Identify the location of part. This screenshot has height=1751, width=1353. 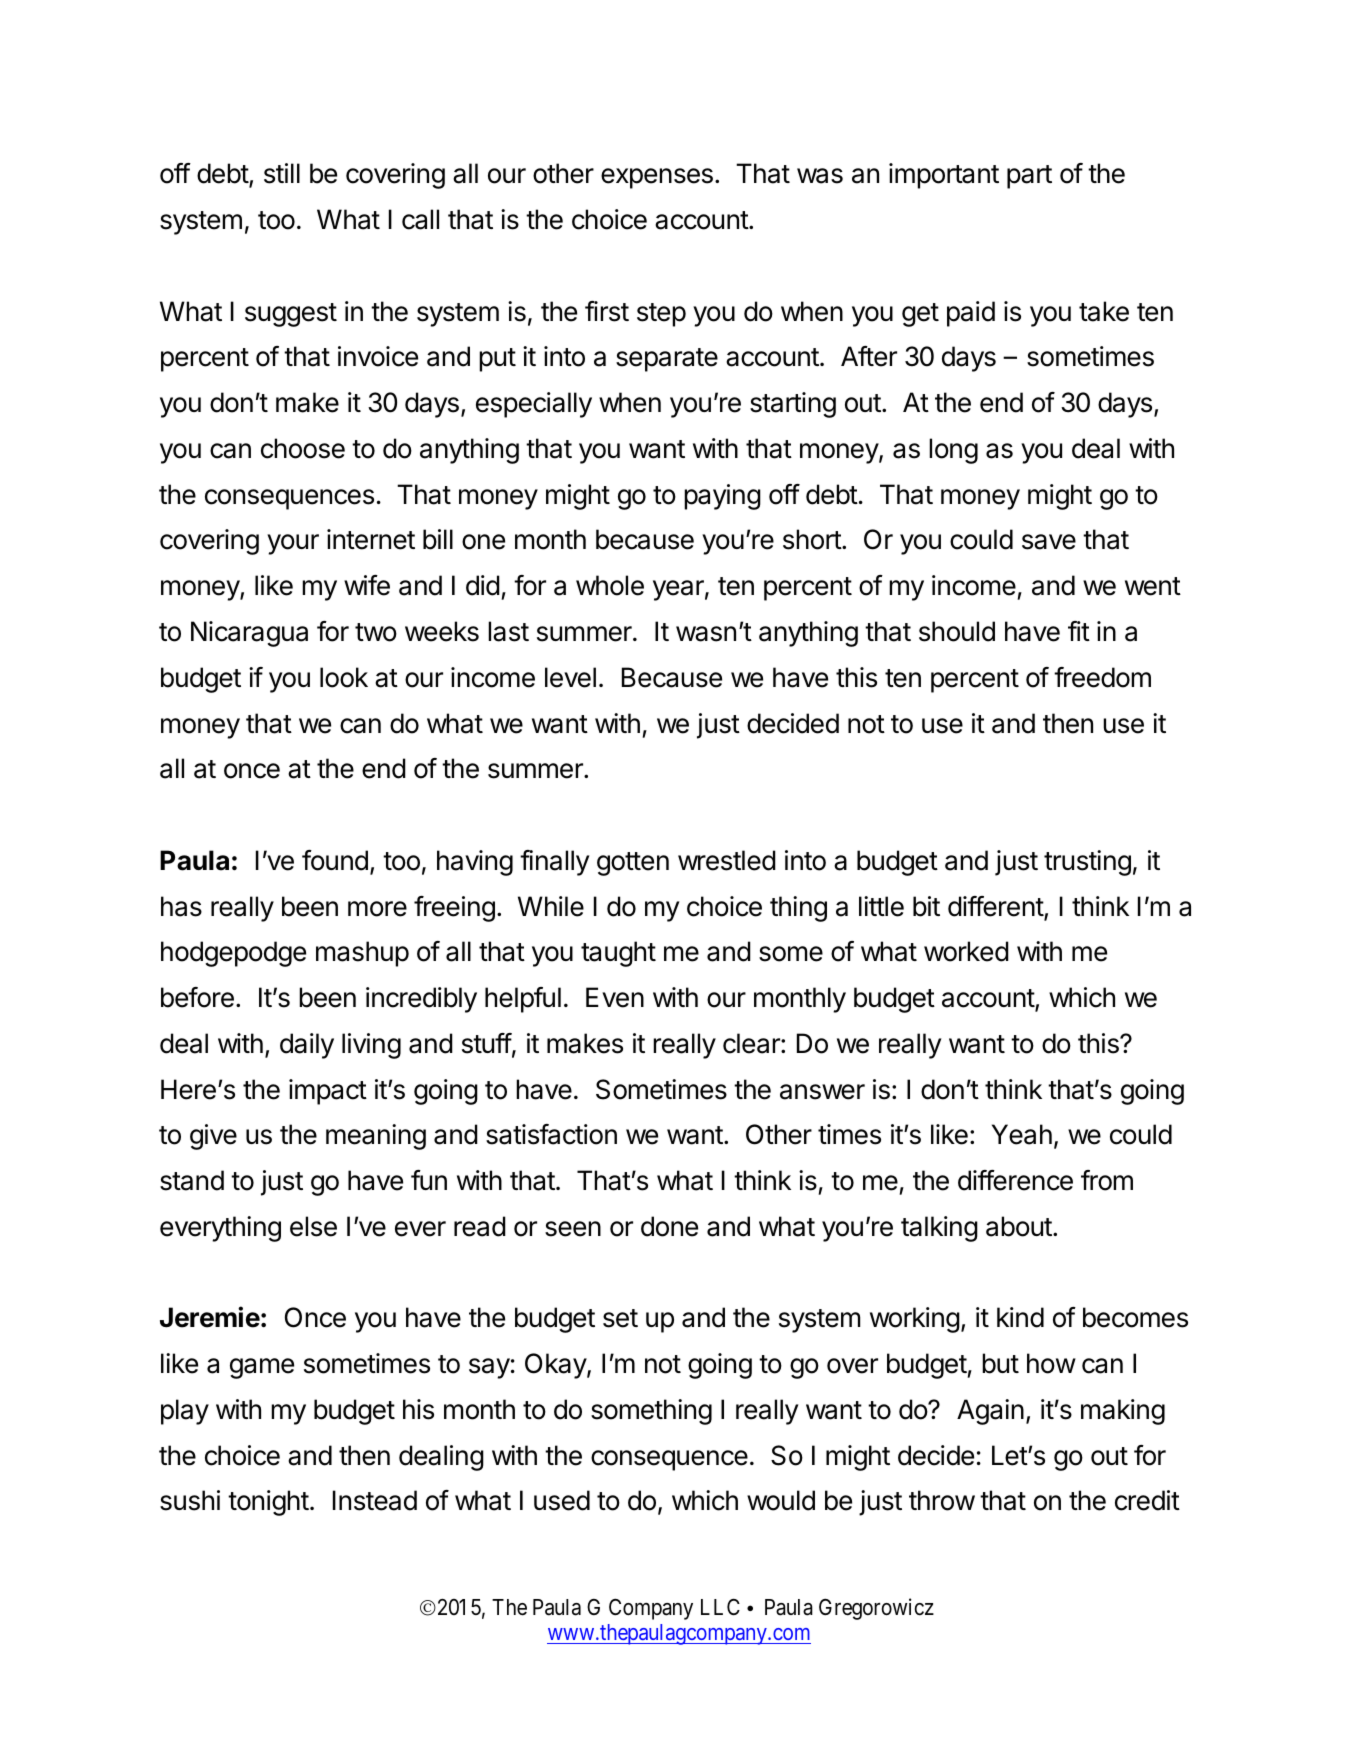
(1029, 177).
